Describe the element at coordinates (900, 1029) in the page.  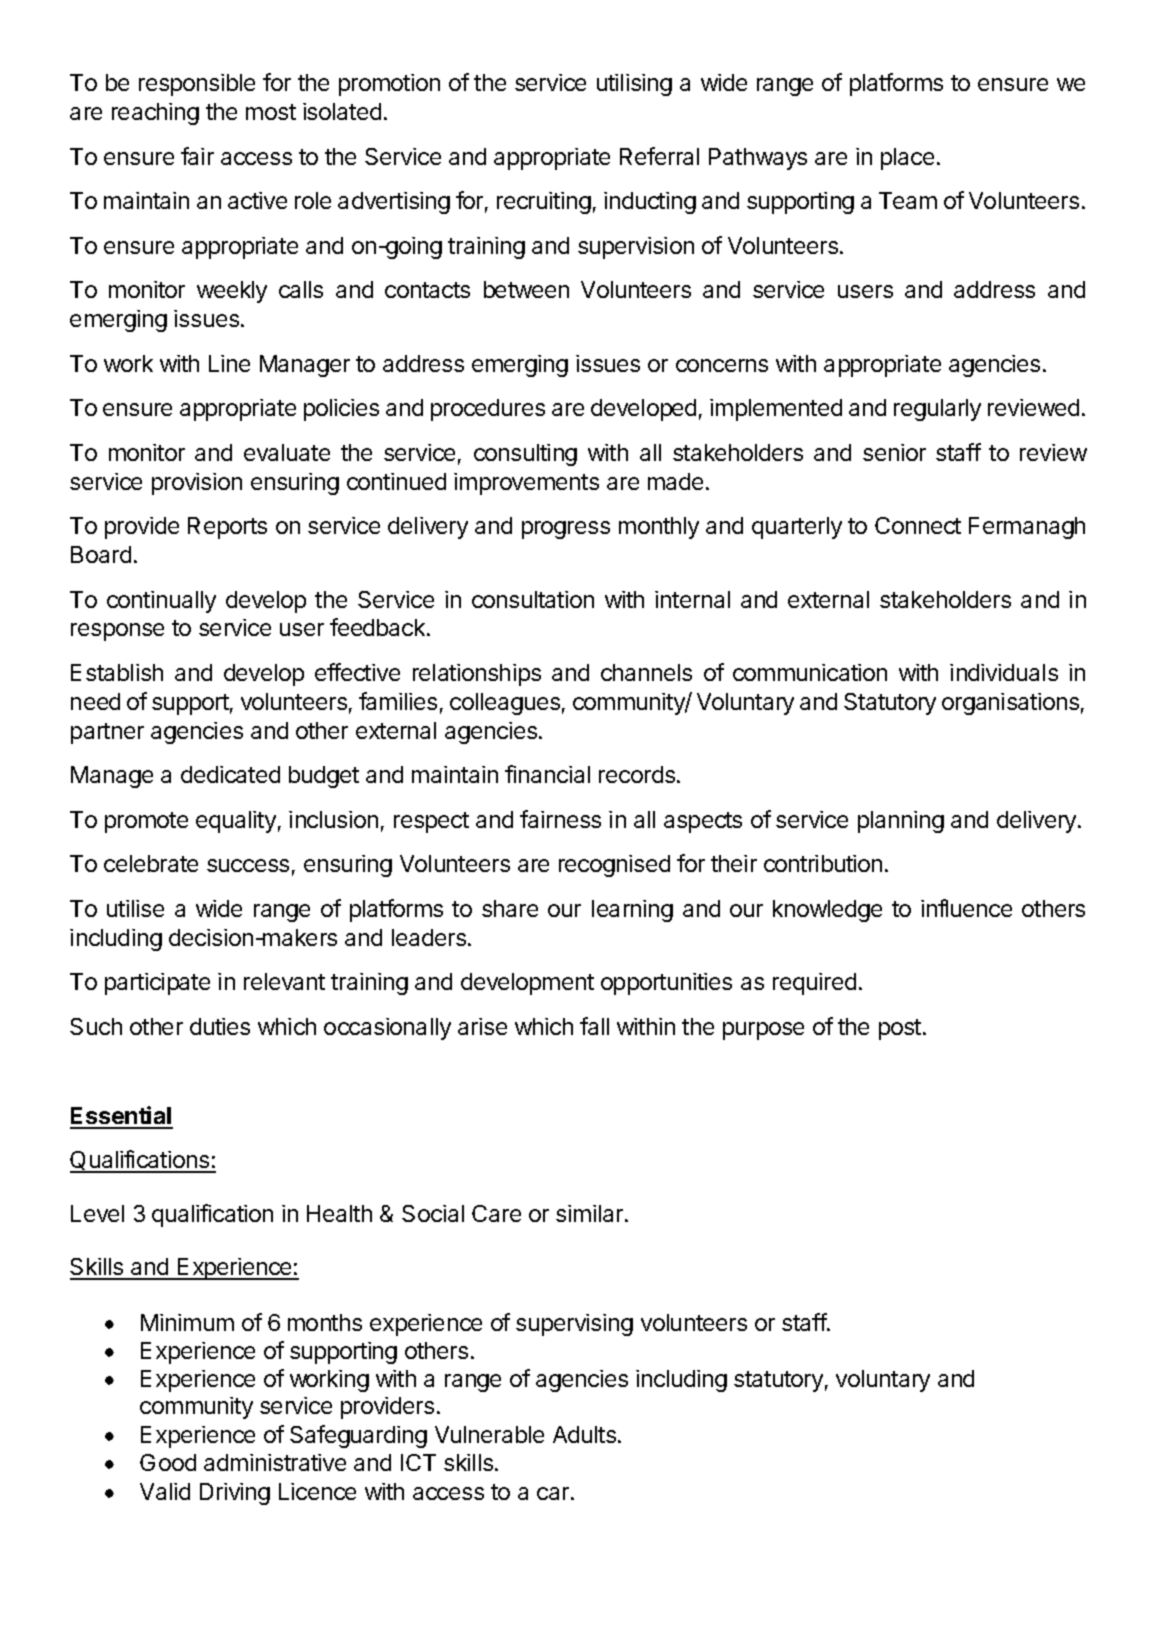
I see `post` at that location.
